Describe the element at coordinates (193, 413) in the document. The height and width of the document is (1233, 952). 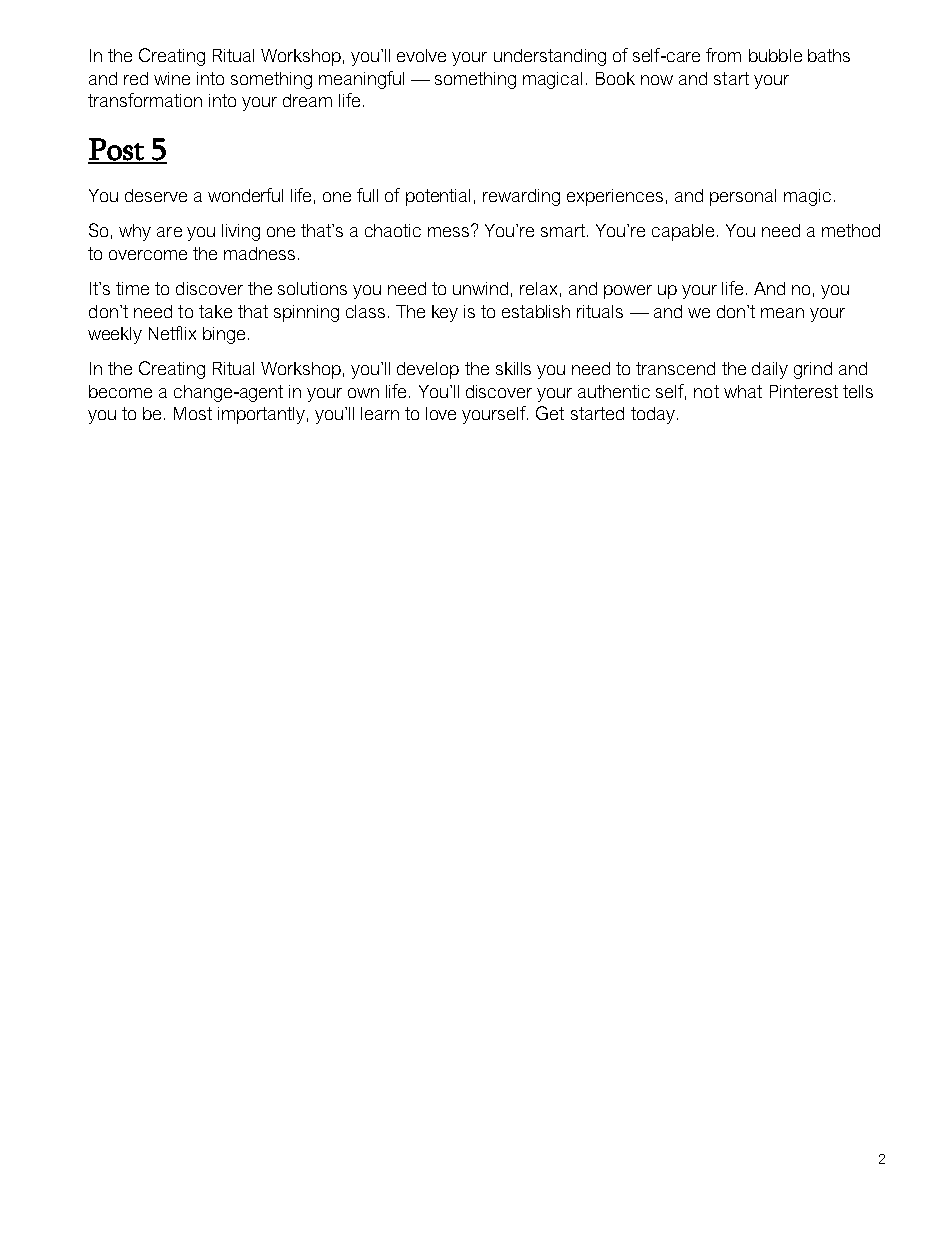
I see `Most` at that location.
